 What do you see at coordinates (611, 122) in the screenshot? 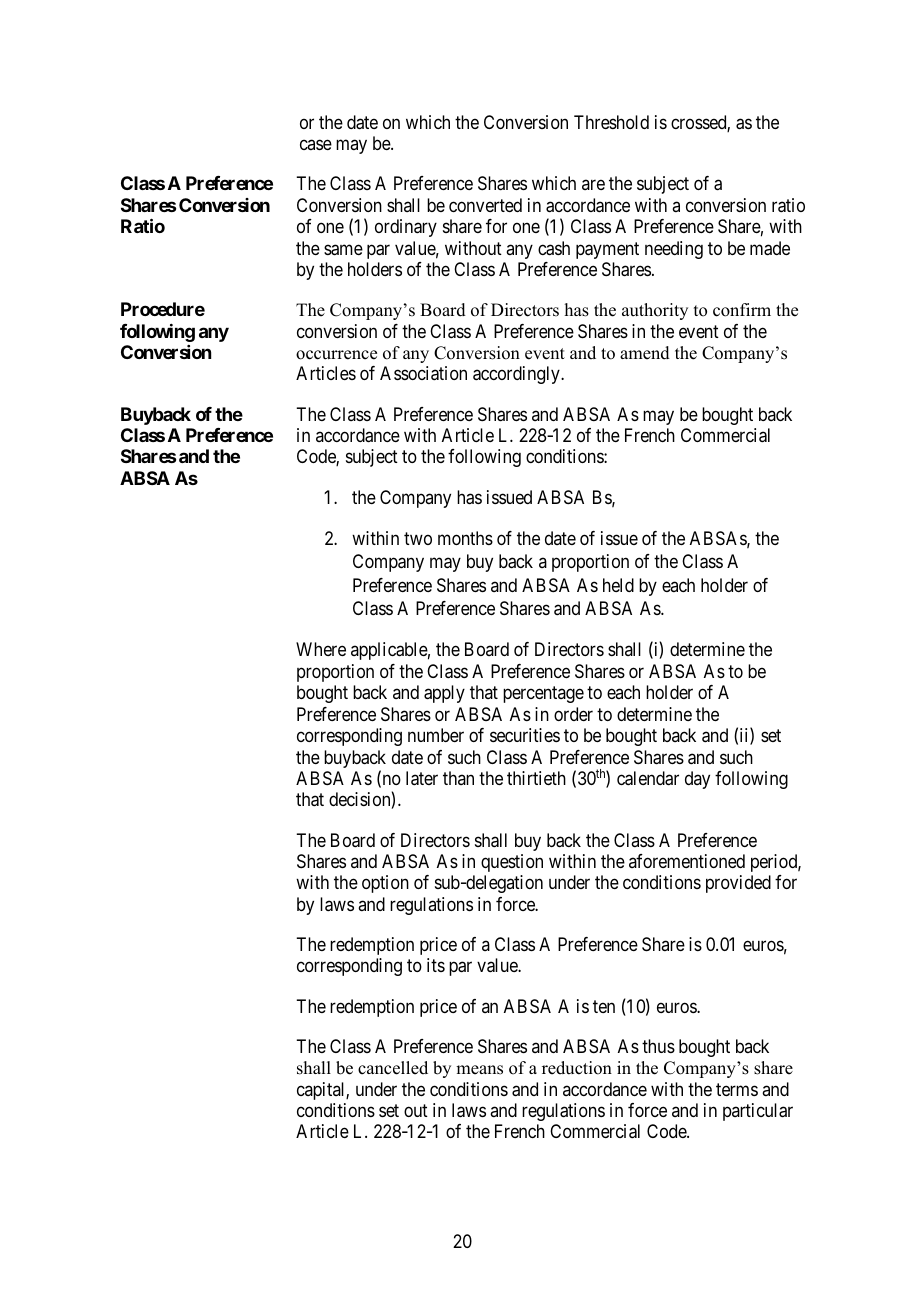
I see `Threshold` at bounding box center [611, 122].
